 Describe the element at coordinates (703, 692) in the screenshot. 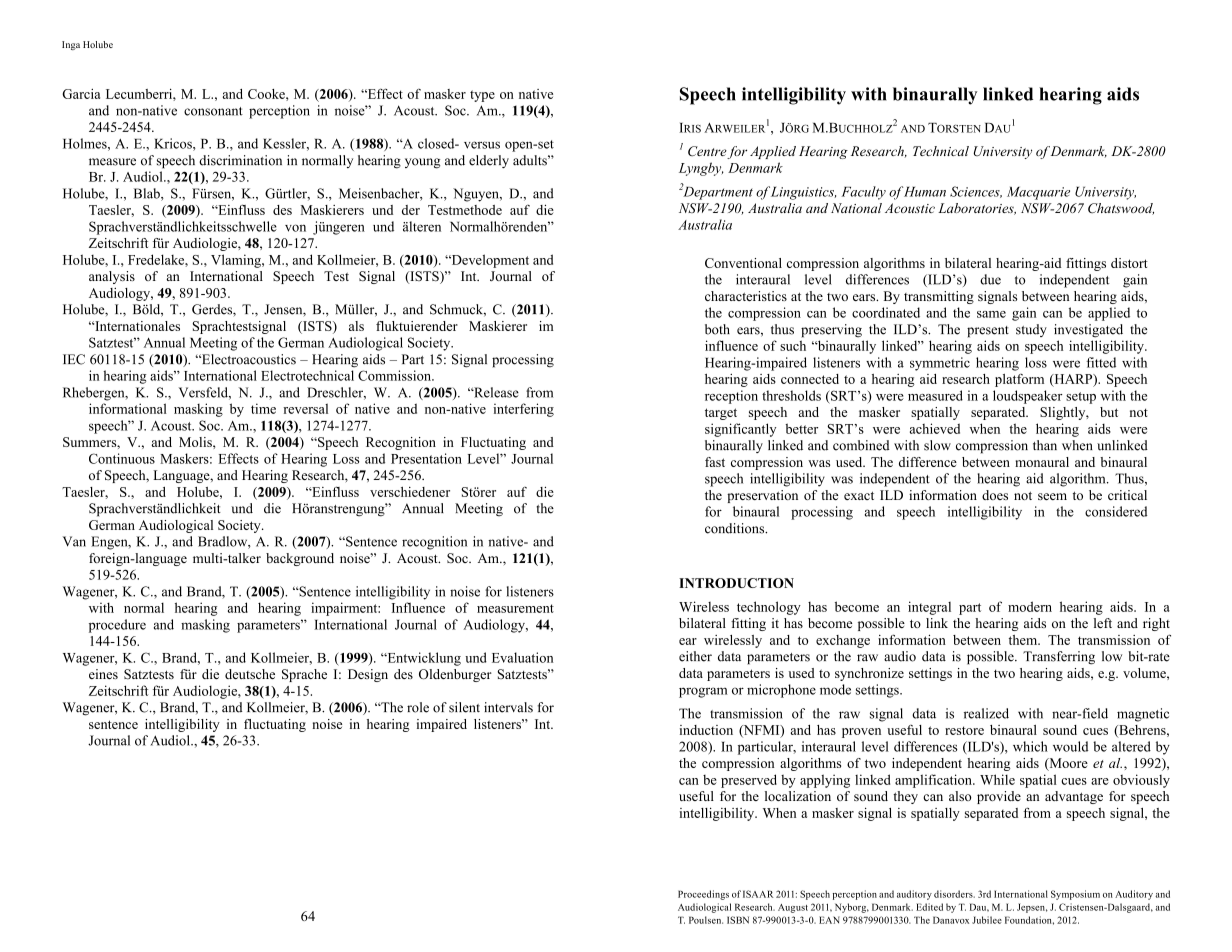

I see `program` at that location.
